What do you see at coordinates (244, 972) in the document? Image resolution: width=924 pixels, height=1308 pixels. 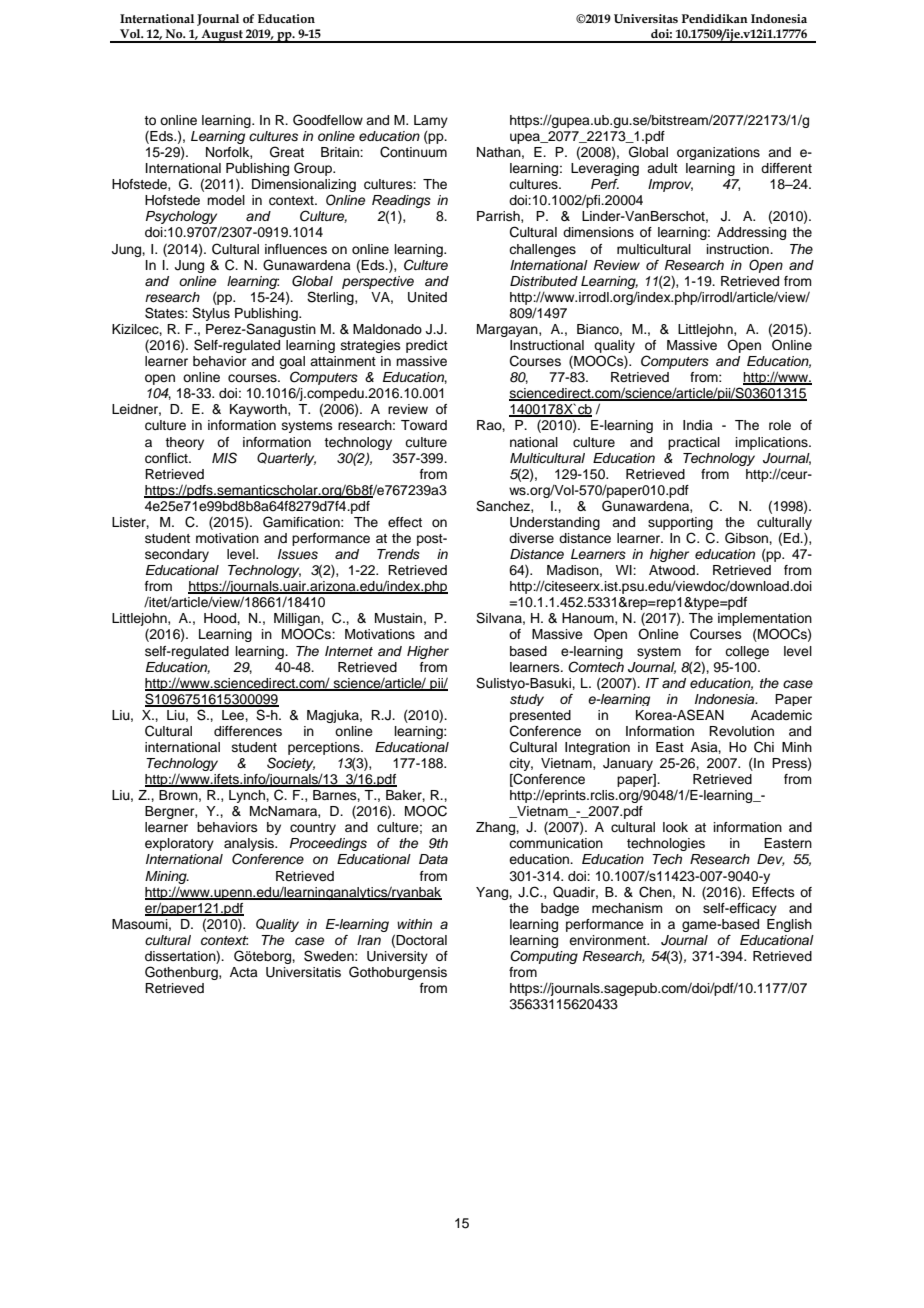 I see `Acta` at bounding box center [244, 972].
